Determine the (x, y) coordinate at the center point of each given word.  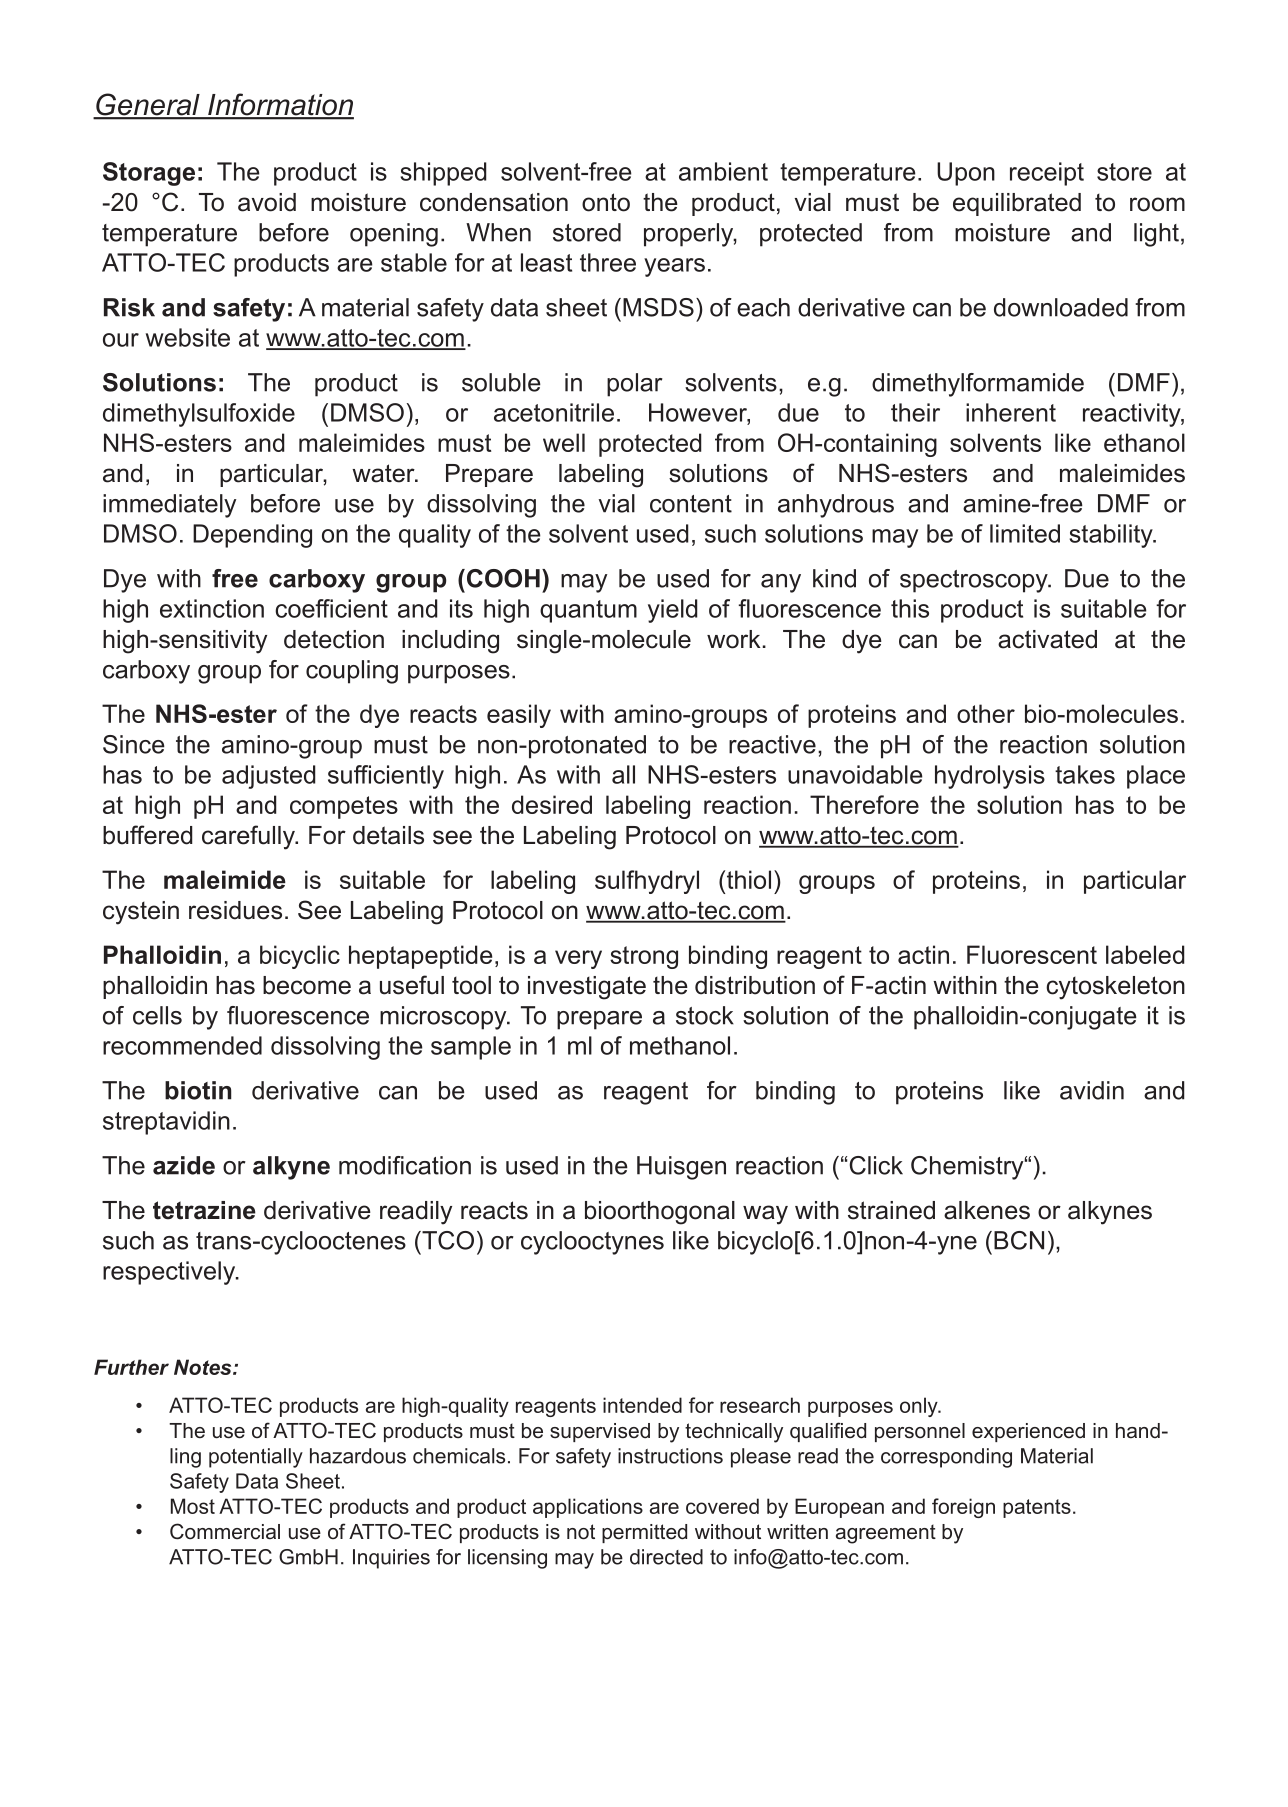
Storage (149, 174)
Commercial (225, 1531)
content (691, 504)
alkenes (987, 1210)
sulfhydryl (647, 882)
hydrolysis (990, 777)
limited (1025, 533)
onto (606, 202)
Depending (252, 536)
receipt (1047, 174)
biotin (198, 1090)
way (765, 1215)
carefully (249, 837)
